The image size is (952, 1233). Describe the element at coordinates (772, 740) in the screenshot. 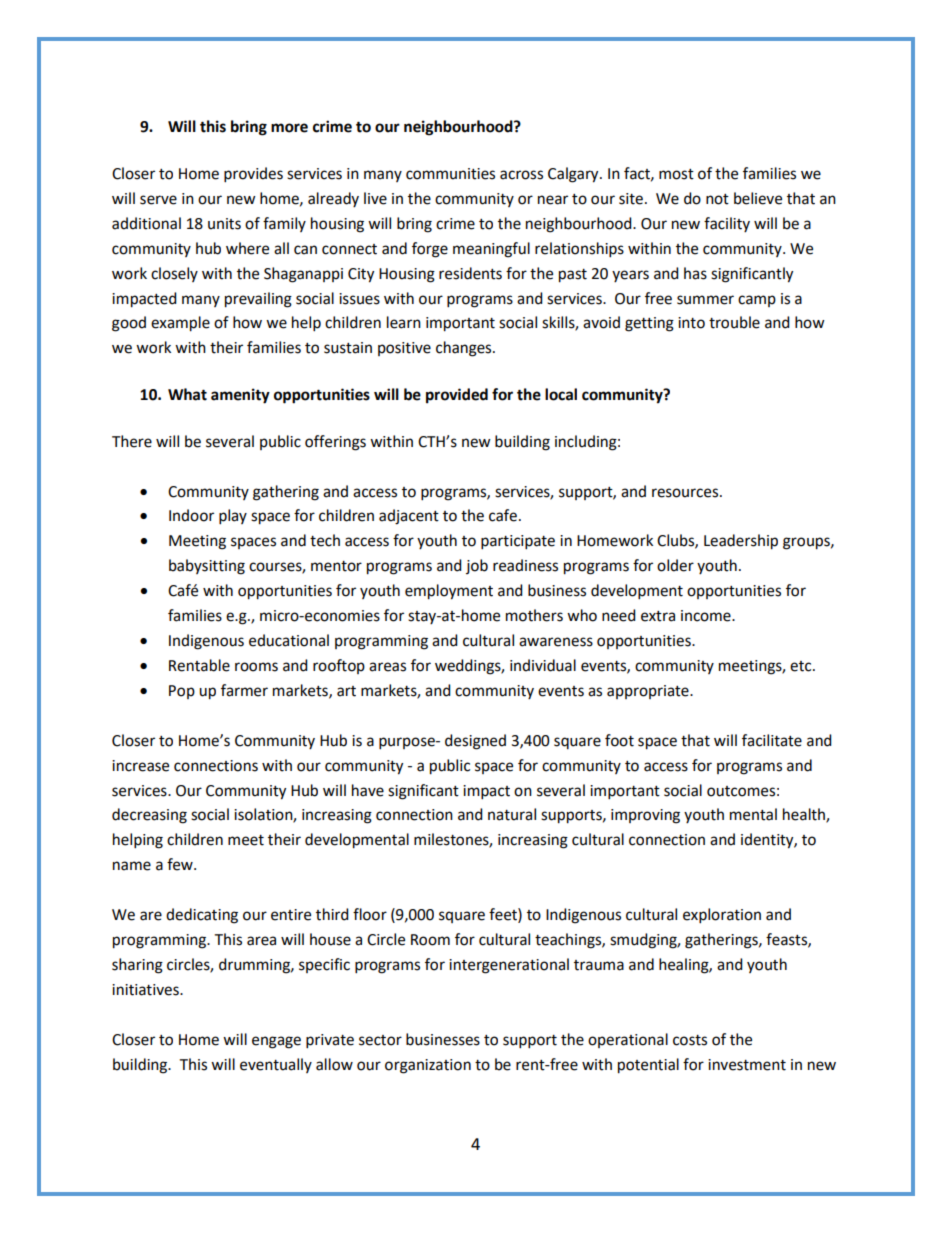

I see `facilitate` at that location.
